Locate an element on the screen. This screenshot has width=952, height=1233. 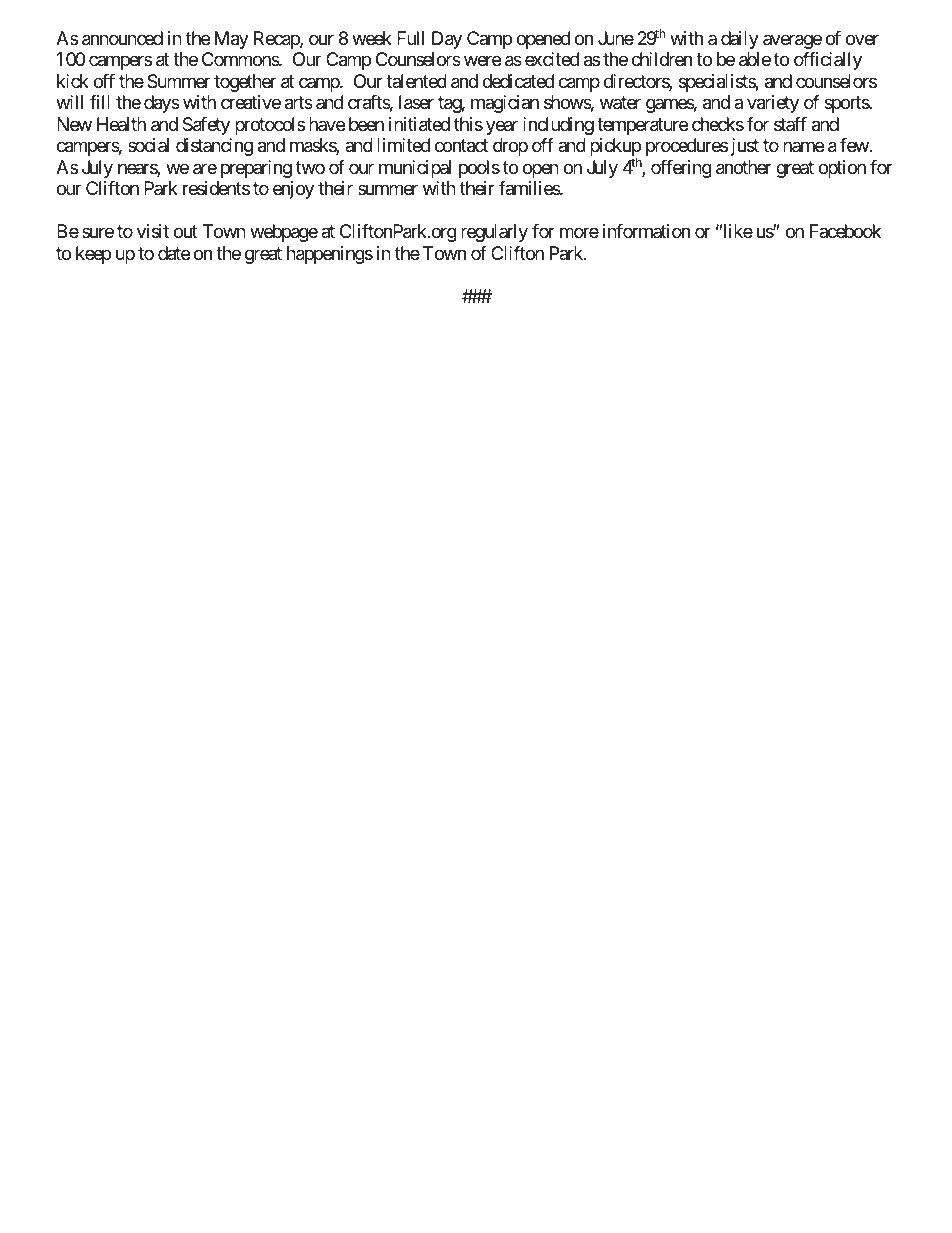
just is located at coordinates (745, 147).
